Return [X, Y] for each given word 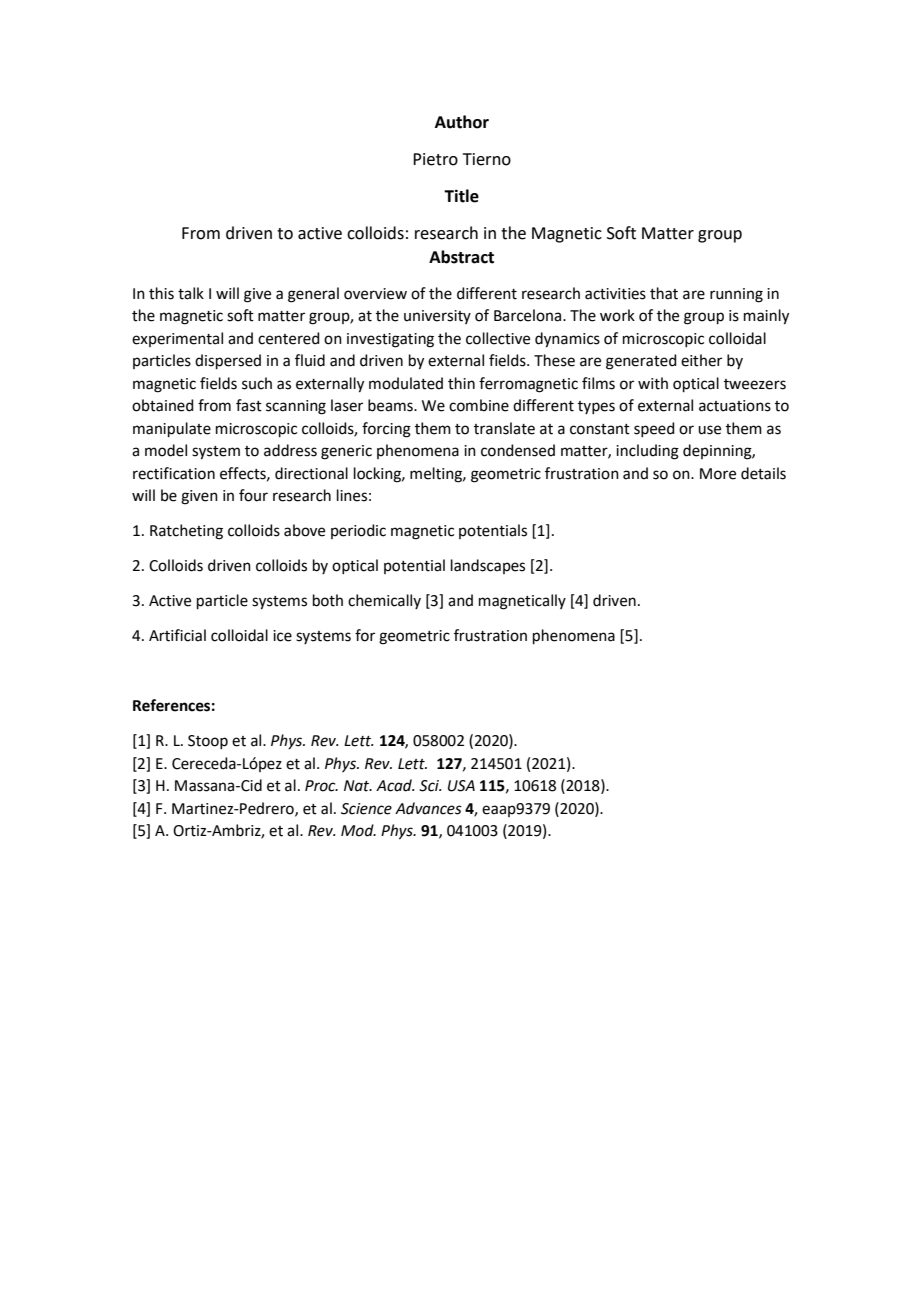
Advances [428, 808]
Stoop [208, 742]
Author [462, 122]
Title [461, 196]
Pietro [435, 159]
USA [461, 786]
